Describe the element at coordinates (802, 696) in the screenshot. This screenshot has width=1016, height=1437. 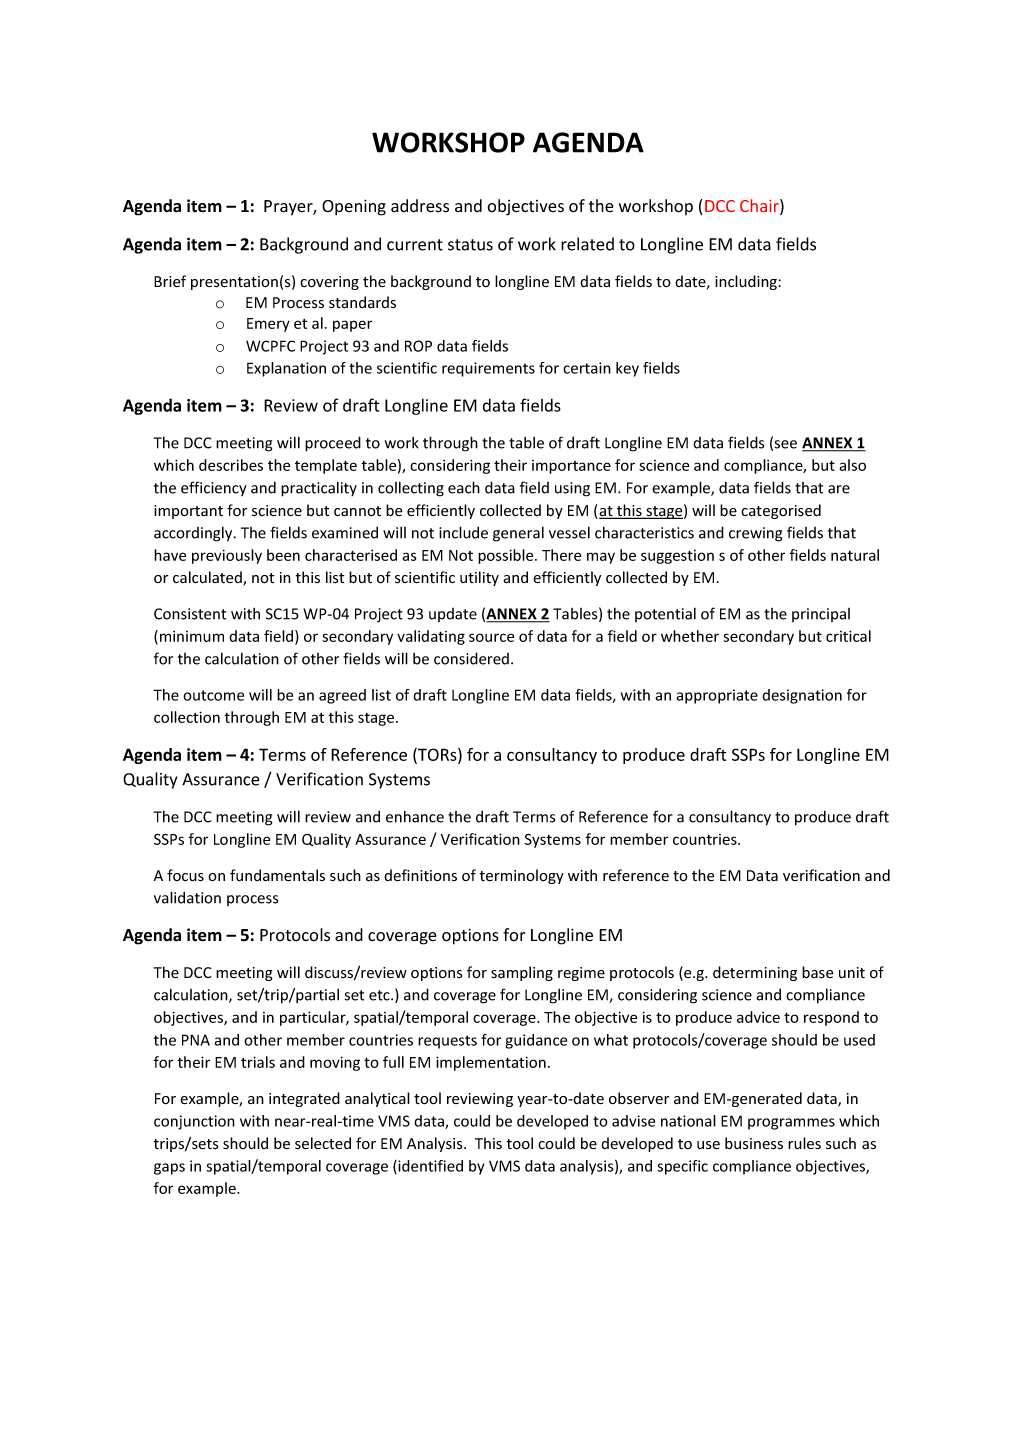
I see `designation` at that location.
